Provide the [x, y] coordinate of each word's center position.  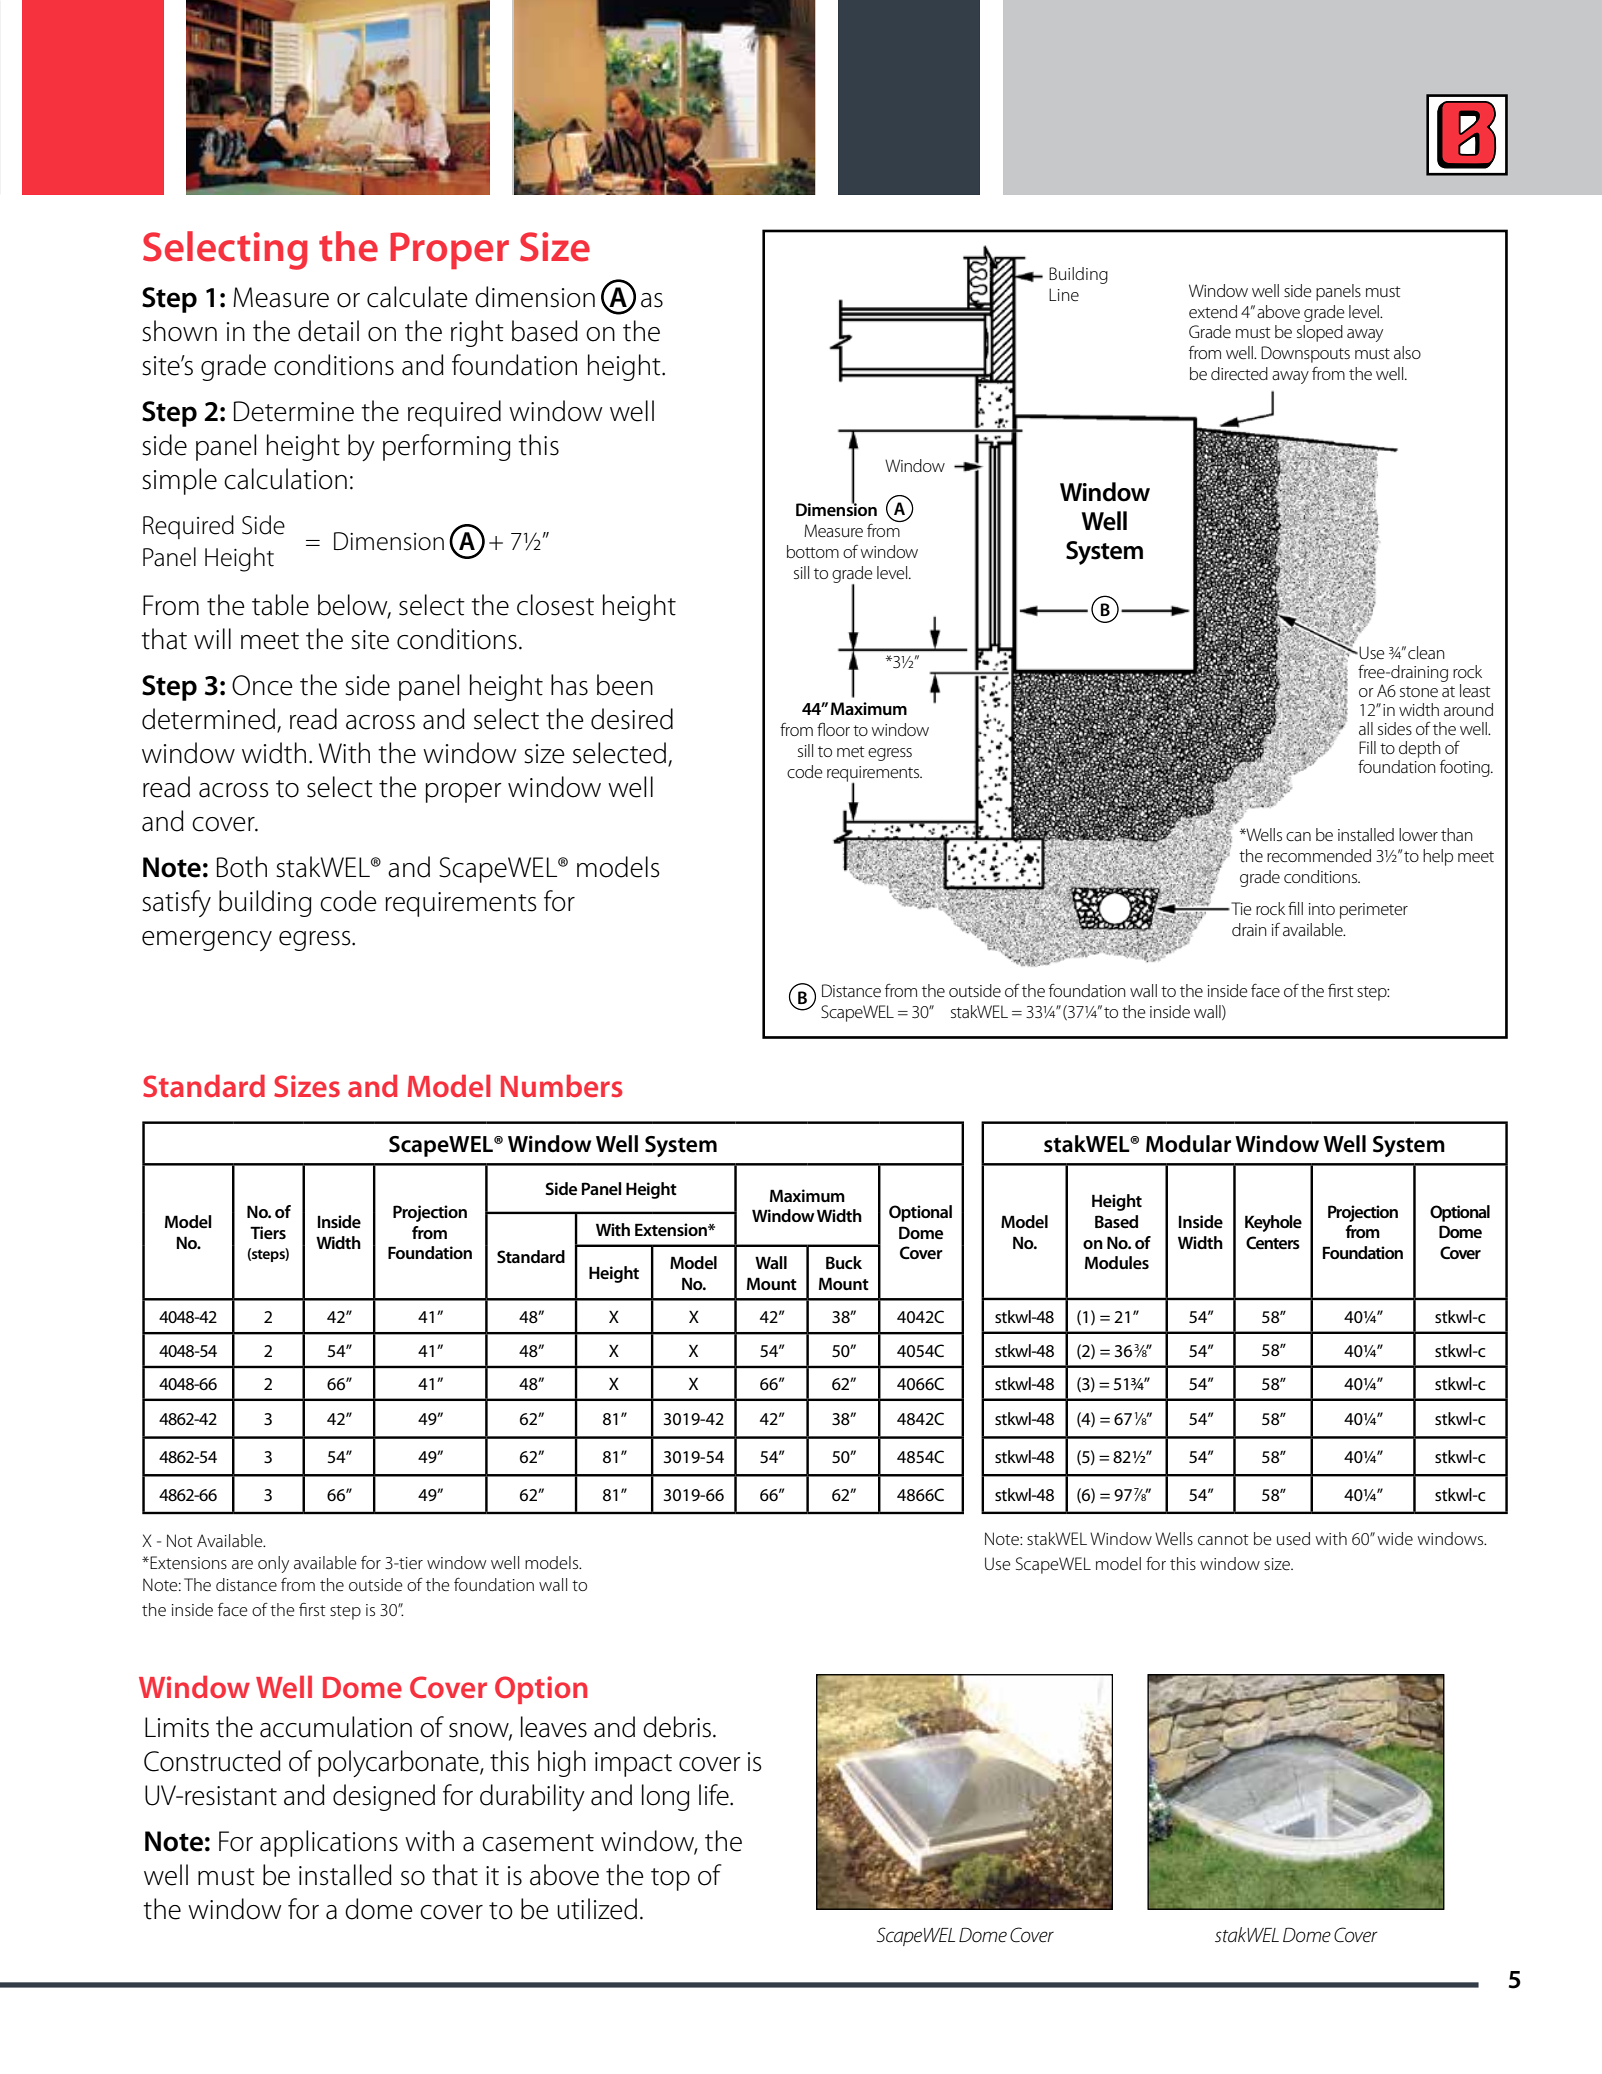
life [715, 1795]
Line [1064, 294]
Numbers [562, 1085]
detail [328, 331]
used [1293, 1538]
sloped [1320, 333]
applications [329, 1843]
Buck [844, 1262]
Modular [1188, 1144]
